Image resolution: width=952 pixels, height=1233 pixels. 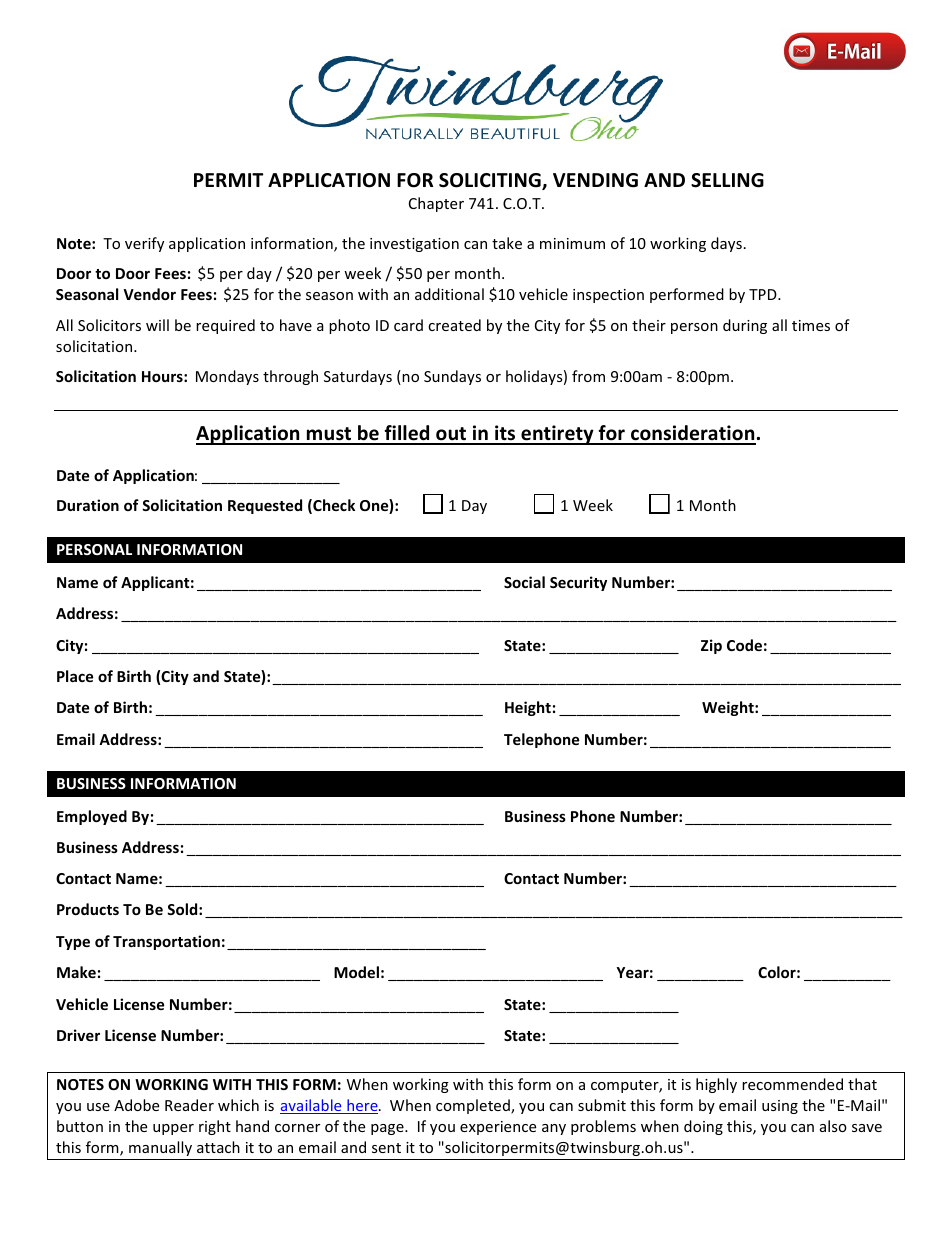 I want to click on Social, so click(x=524, y=582).
